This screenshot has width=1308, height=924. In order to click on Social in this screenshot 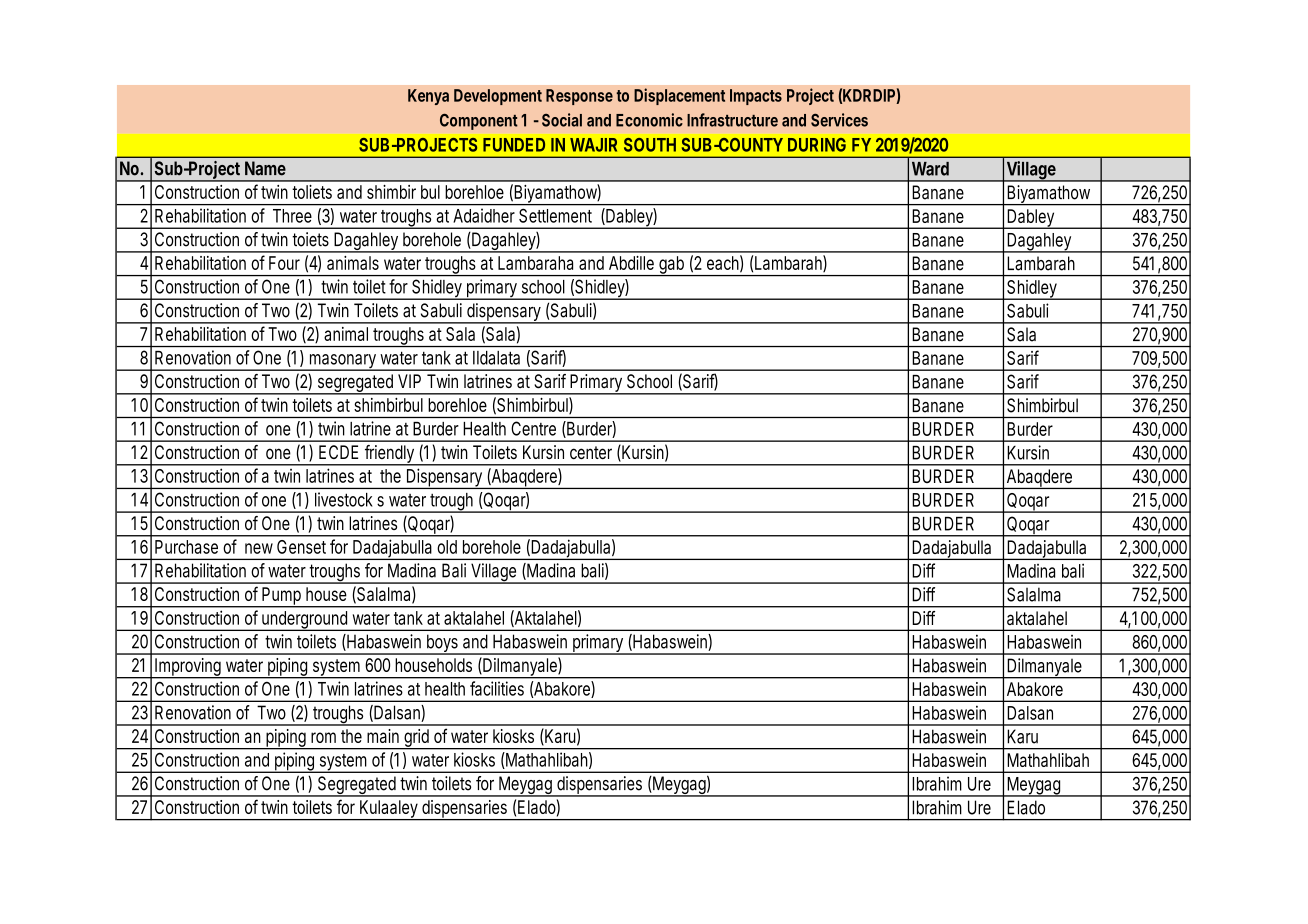, I will do `click(562, 120)`.
